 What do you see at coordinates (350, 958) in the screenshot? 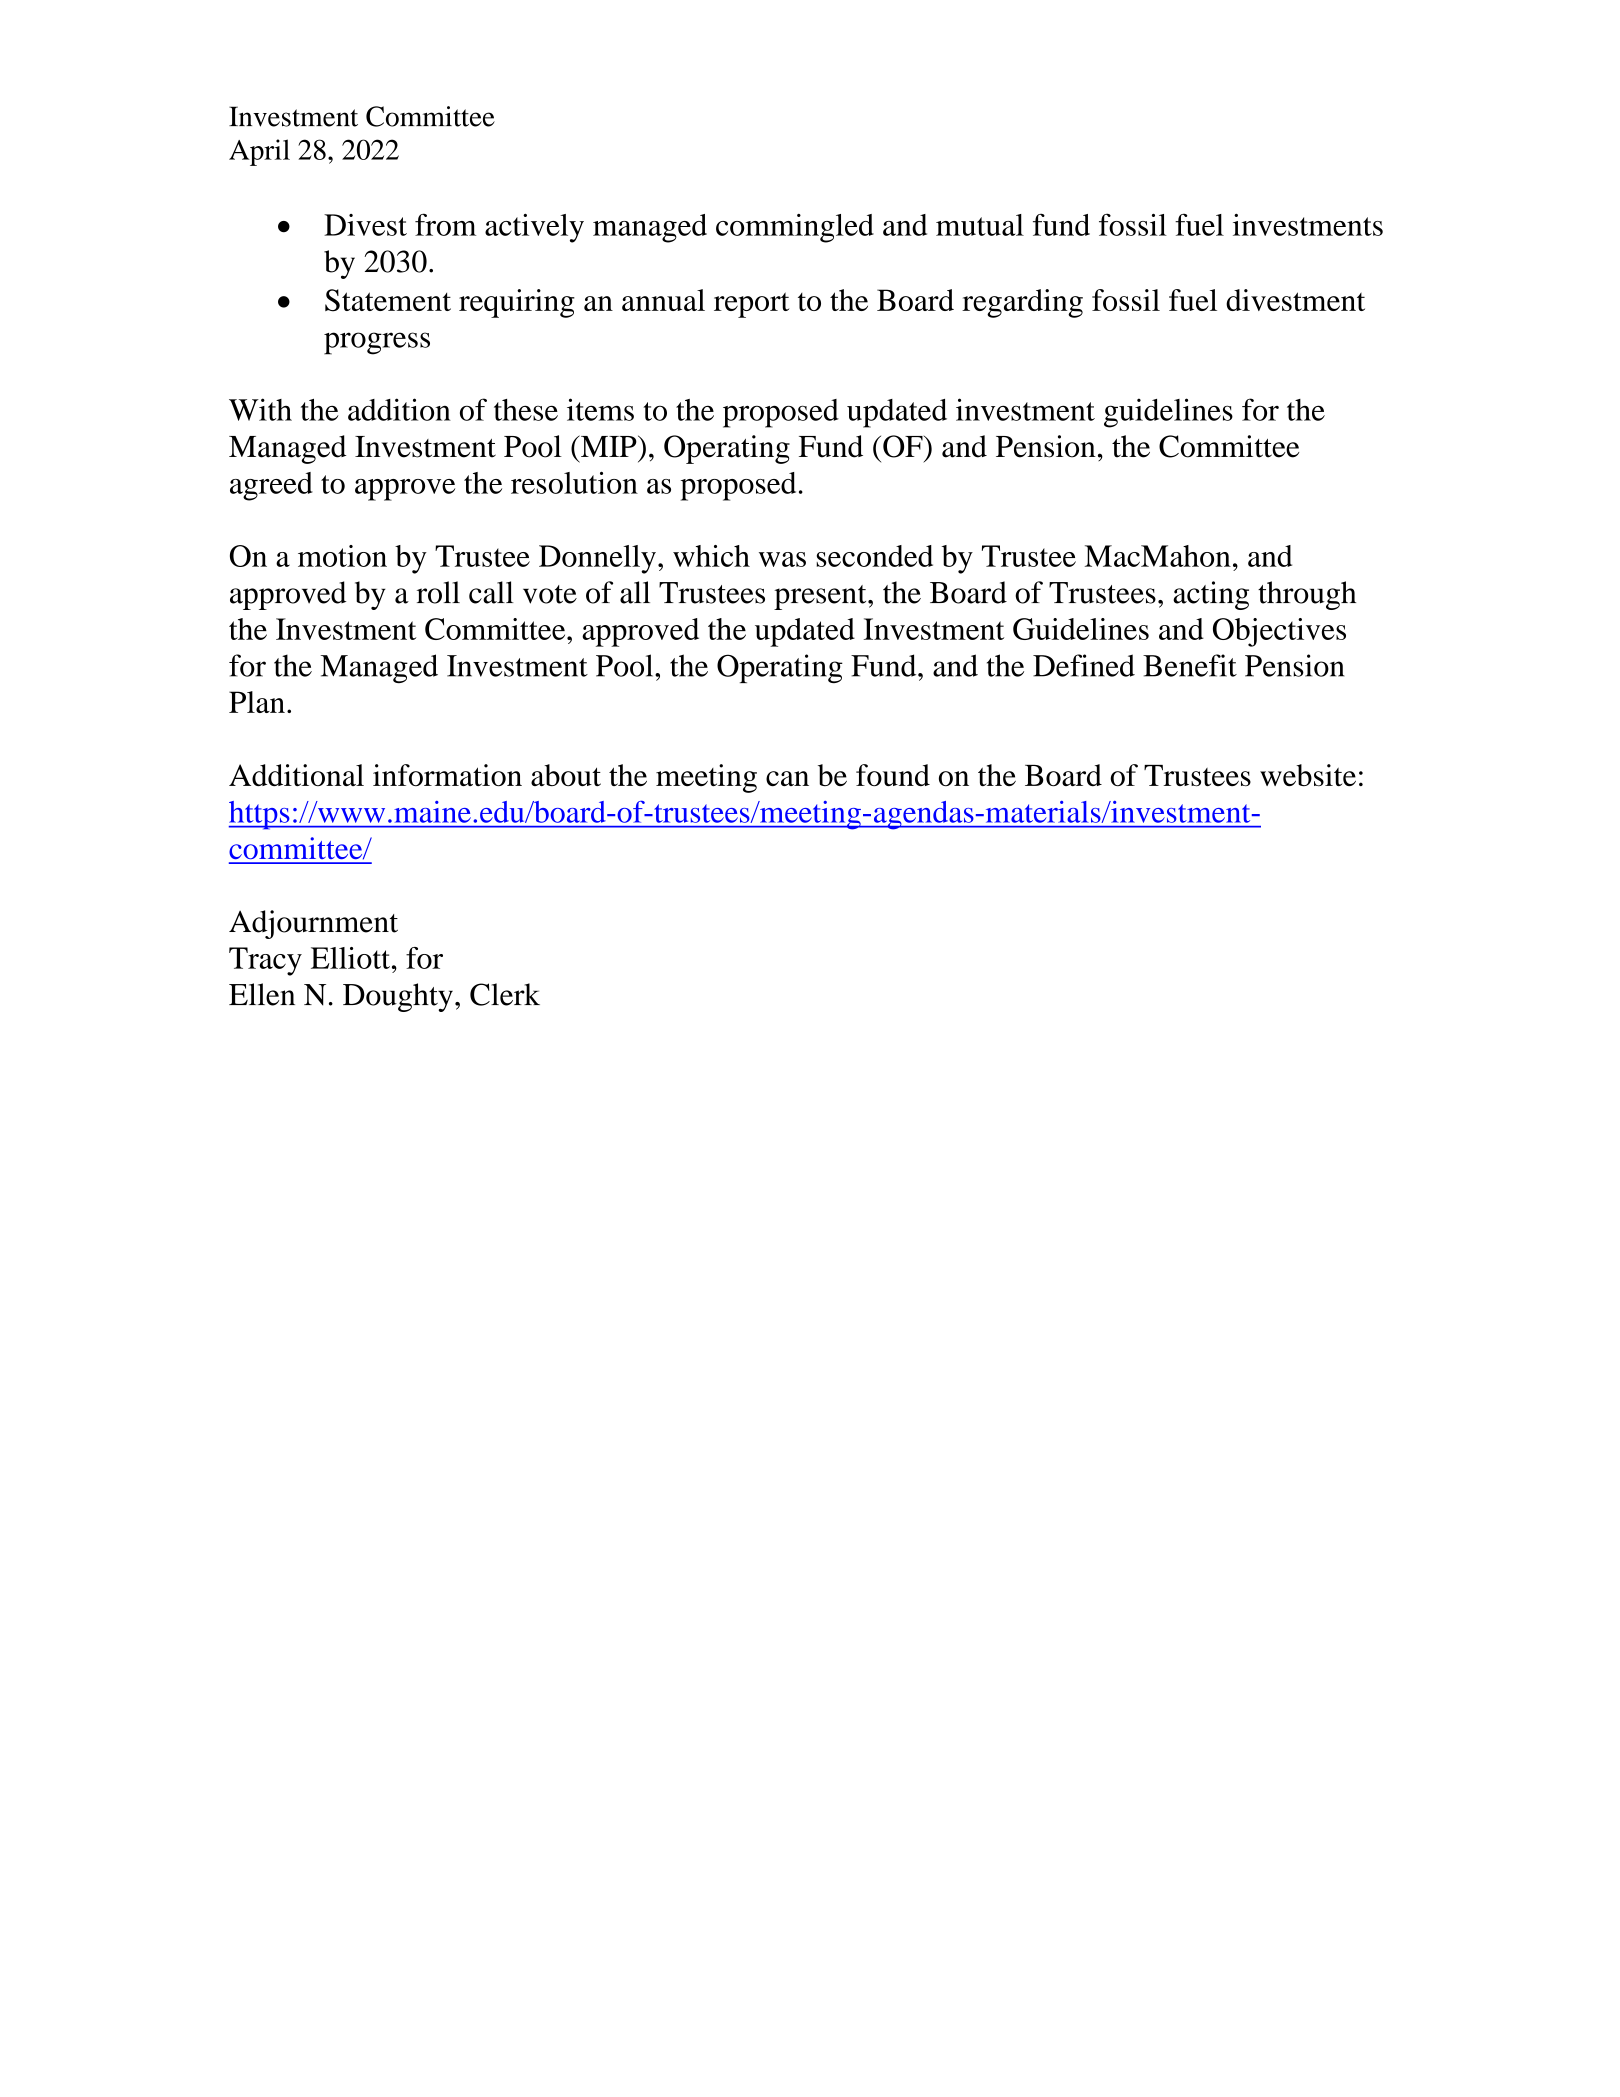
I see `Elliott` at bounding box center [350, 958].
